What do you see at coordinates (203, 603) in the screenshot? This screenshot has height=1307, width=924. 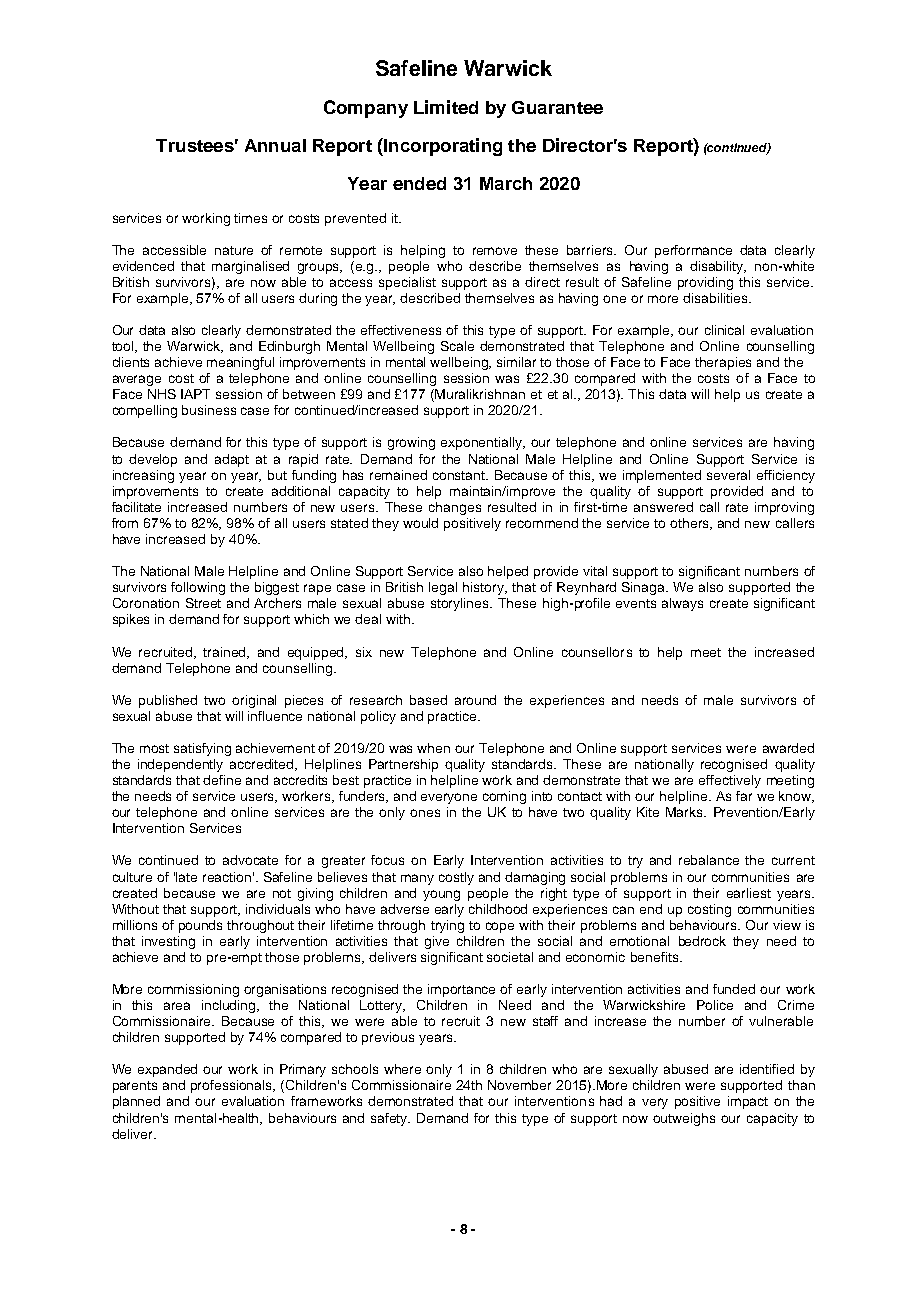 I see `Street` at bounding box center [203, 603].
